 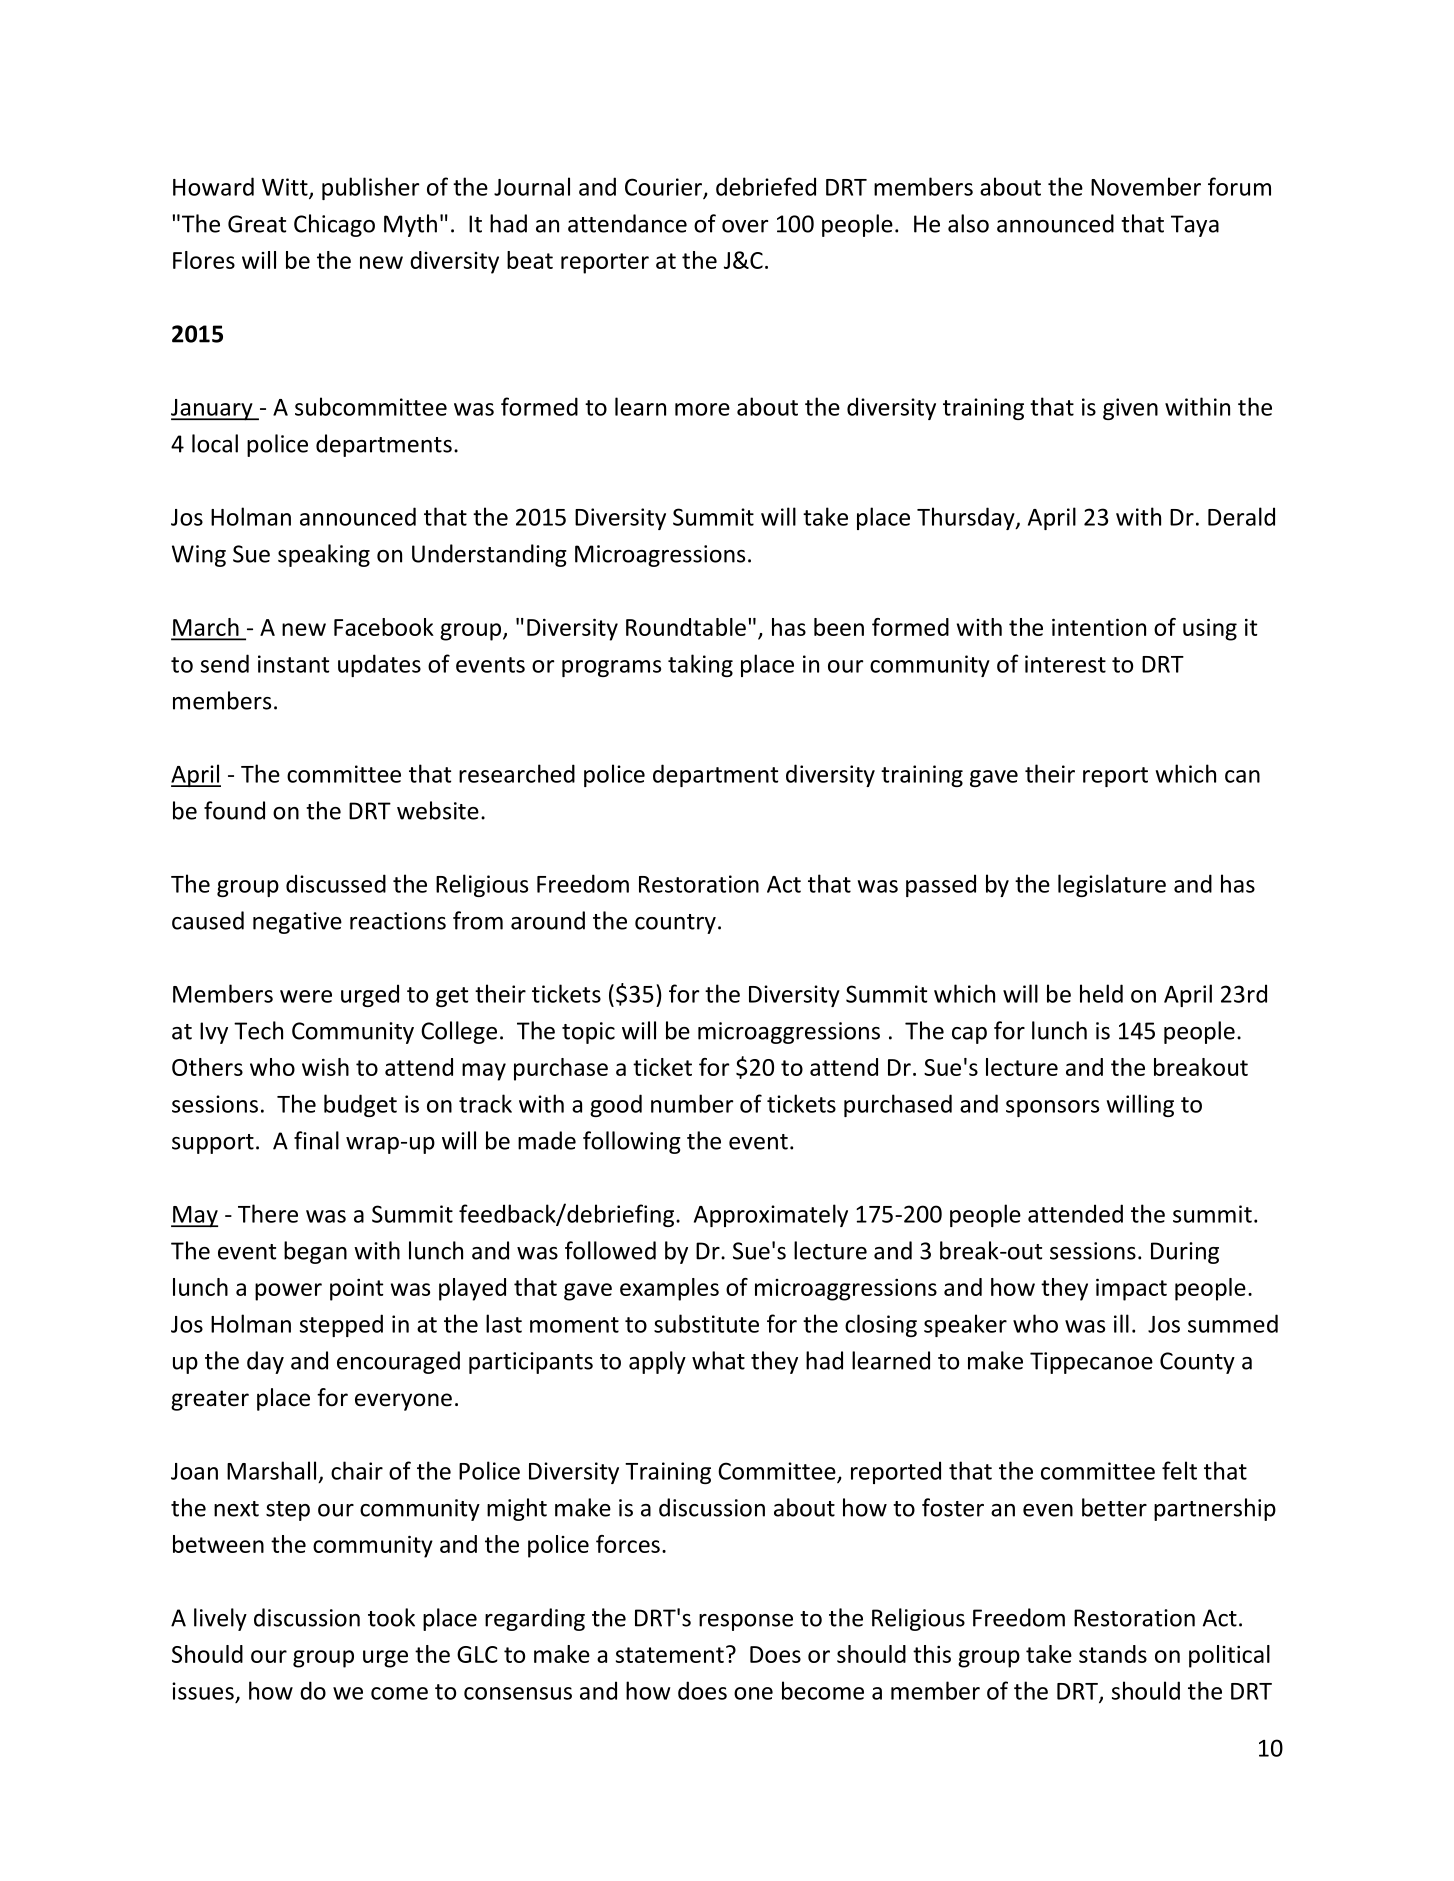 What do you see at coordinates (745, 226) in the screenshot?
I see `over` at bounding box center [745, 226].
